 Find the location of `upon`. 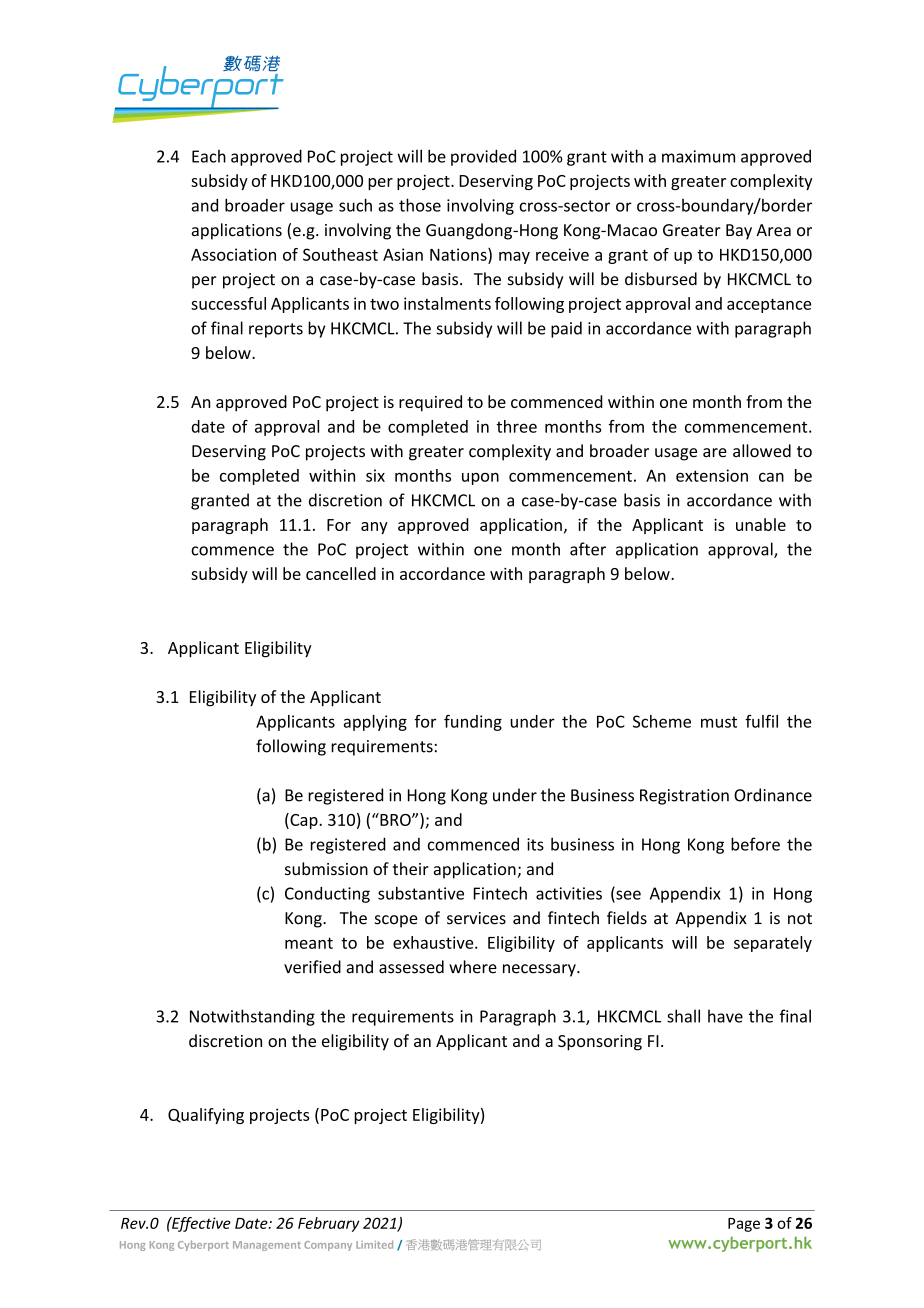

upon is located at coordinates (480, 478).
